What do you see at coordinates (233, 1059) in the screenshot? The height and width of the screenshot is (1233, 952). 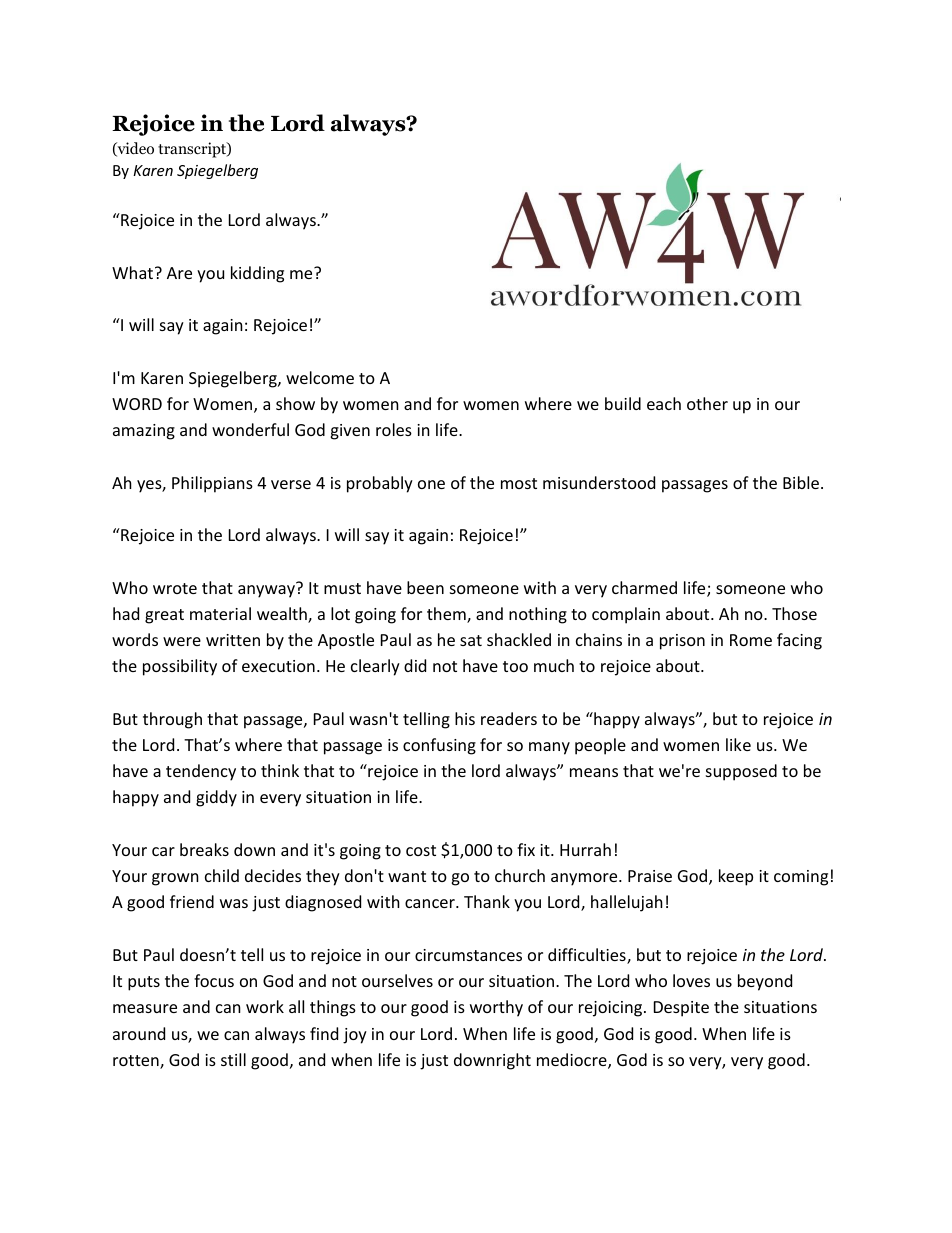 I see `still` at bounding box center [233, 1059].
